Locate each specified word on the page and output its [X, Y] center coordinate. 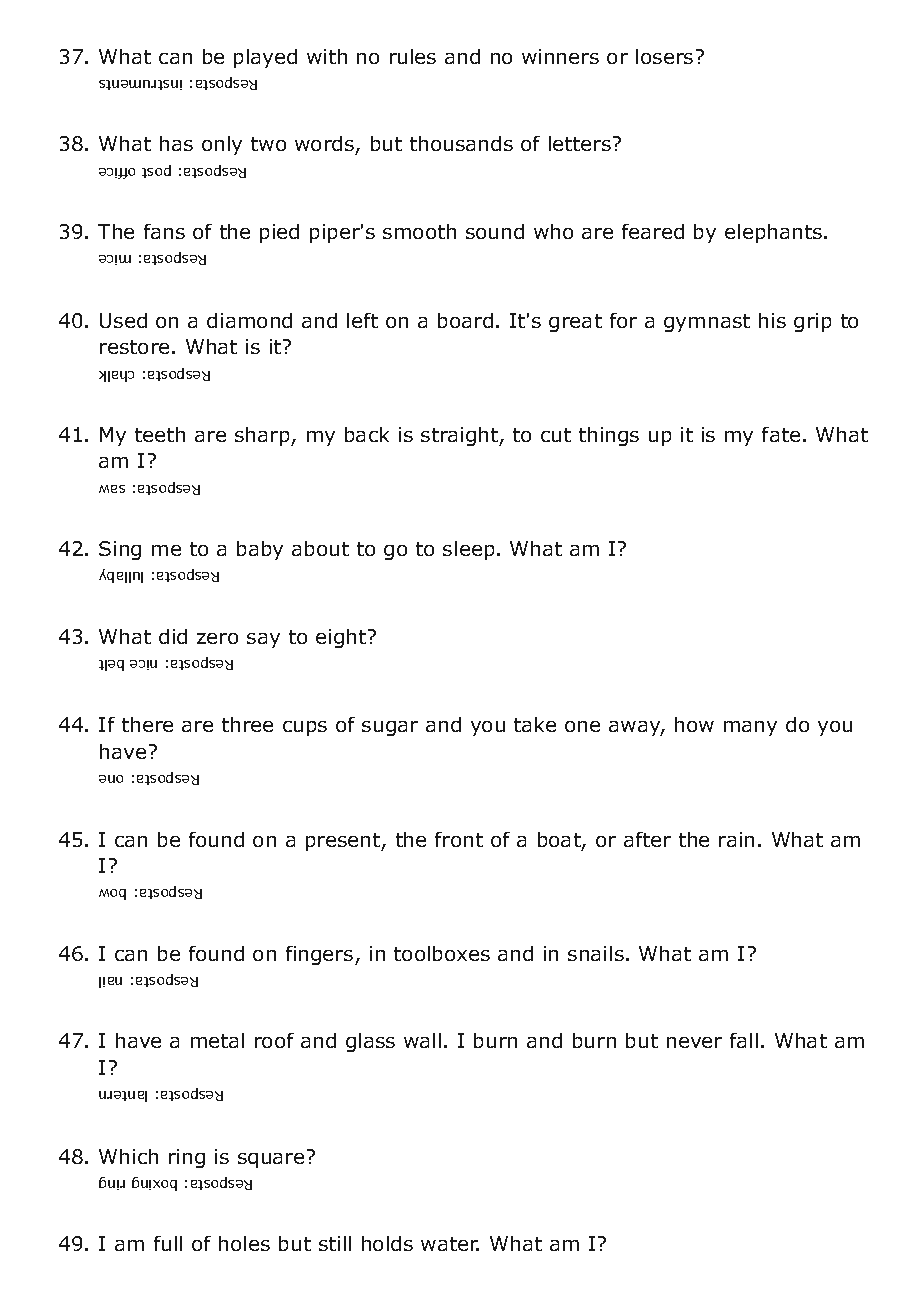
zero [217, 638]
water [450, 1244]
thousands [461, 143]
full [168, 1243]
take [535, 724]
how [694, 724]
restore [134, 347]
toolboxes [442, 953]
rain [736, 839]
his [772, 320]
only [222, 145]
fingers [319, 955]
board [465, 320]
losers [664, 56]
